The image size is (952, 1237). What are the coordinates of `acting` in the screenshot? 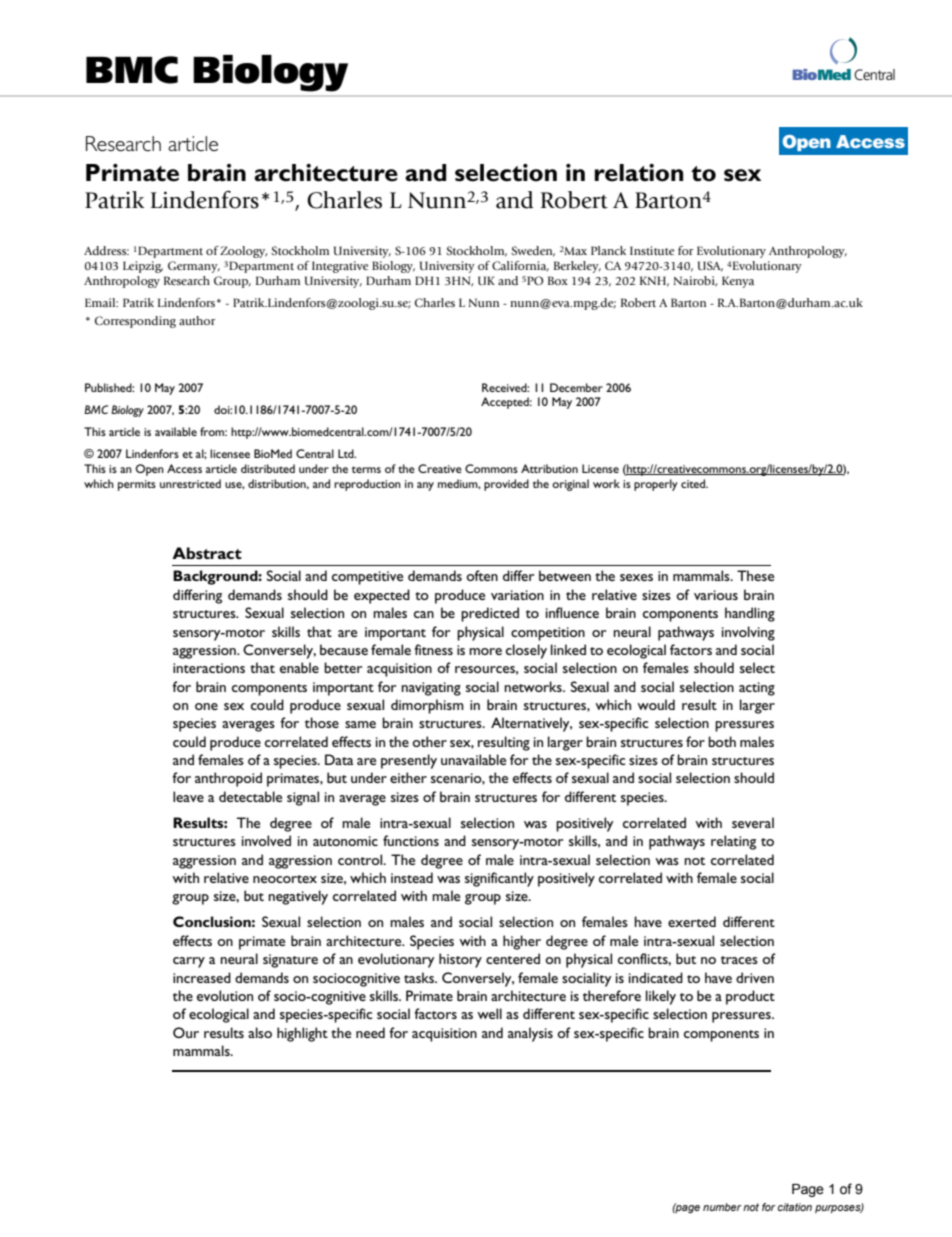 It's located at (757, 689).
